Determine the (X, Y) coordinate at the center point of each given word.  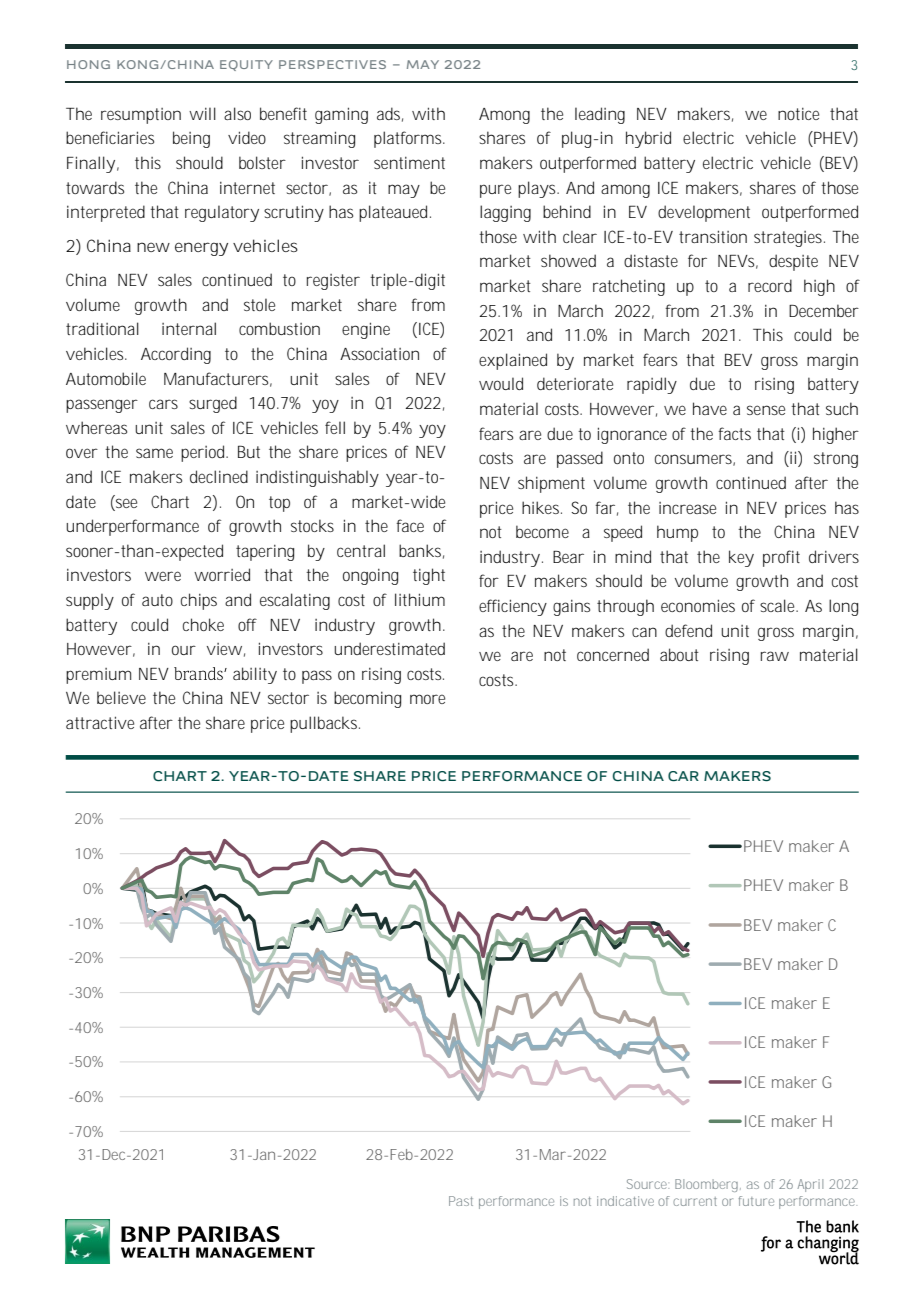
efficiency (513, 607)
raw (775, 656)
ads (390, 114)
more (427, 699)
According (176, 355)
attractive (100, 722)
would (501, 383)
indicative (625, 1201)
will (202, 113)
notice (798, 114)
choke (203, 624)
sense (766, 410)
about (679, 654)
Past (461, 1201)
